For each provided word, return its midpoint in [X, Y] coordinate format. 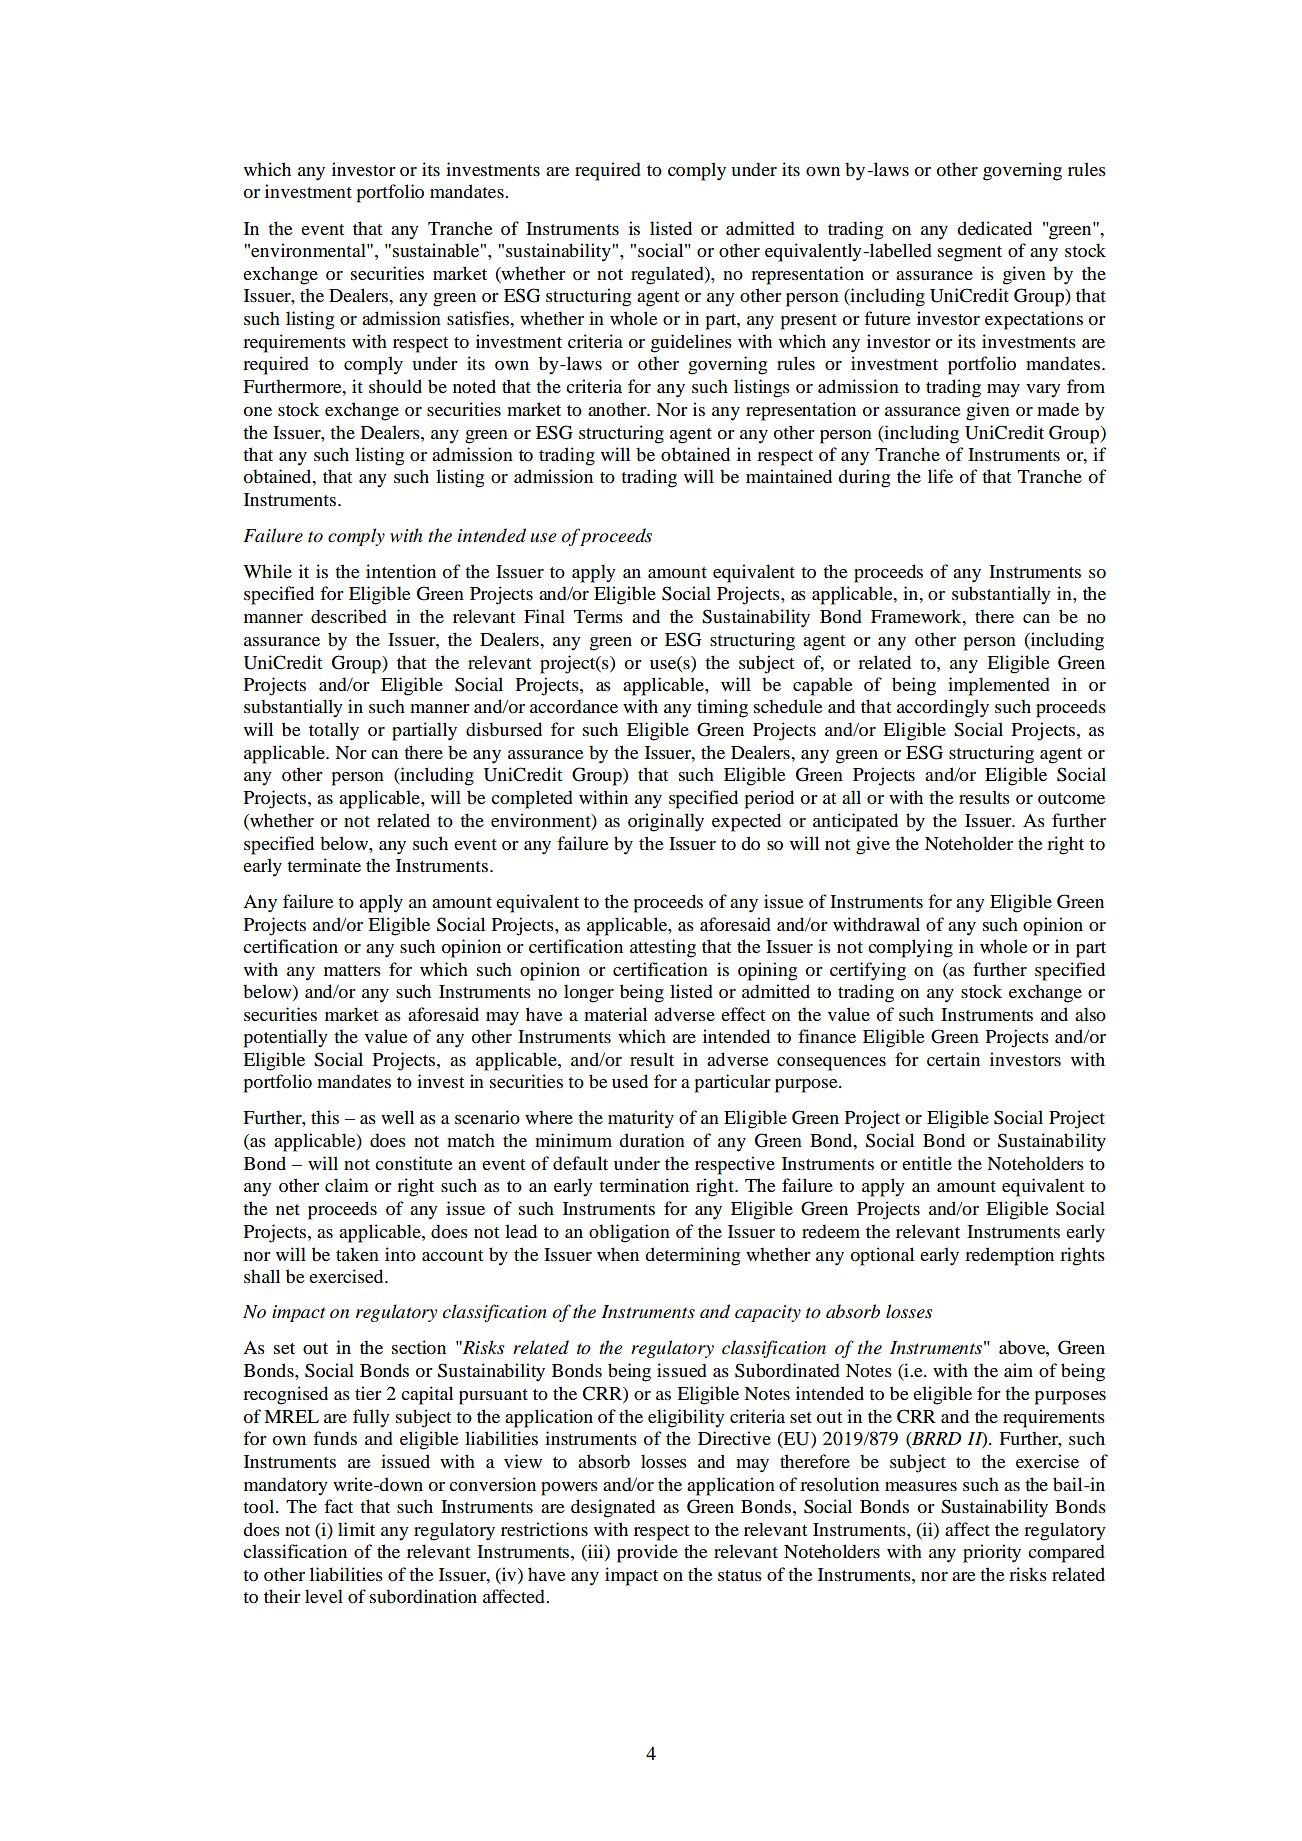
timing [722, 708]
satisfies [479, 318]
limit [356, 1529]
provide [647, 1553]
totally [334, 731]
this [325, 1117]
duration [652, 1140]
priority [992, 1553]
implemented [999, 686]
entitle [927, 1163]
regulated [668, 275]
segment [970, 254]
